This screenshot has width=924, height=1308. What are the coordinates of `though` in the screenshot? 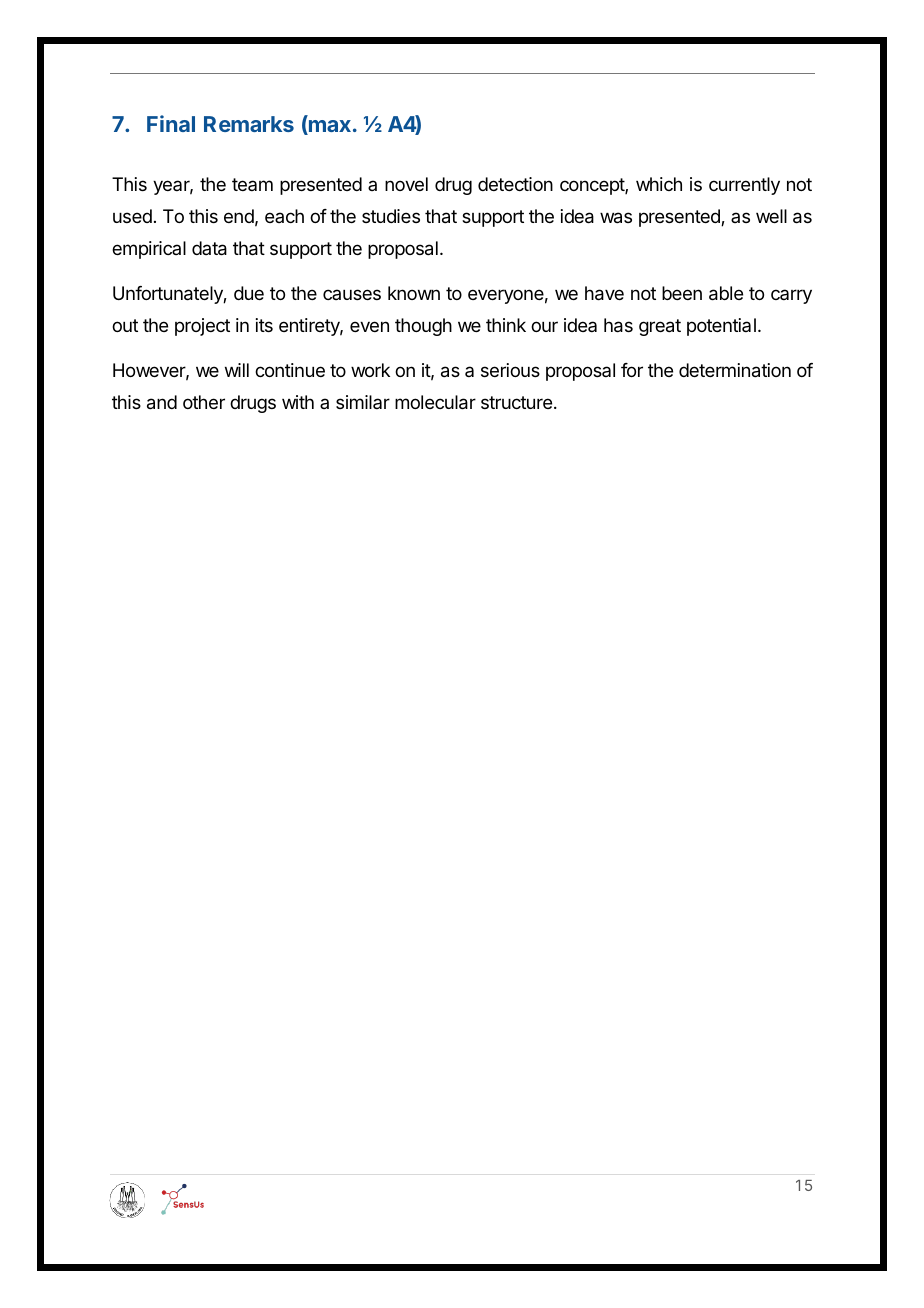 It's located at (423, 327).
